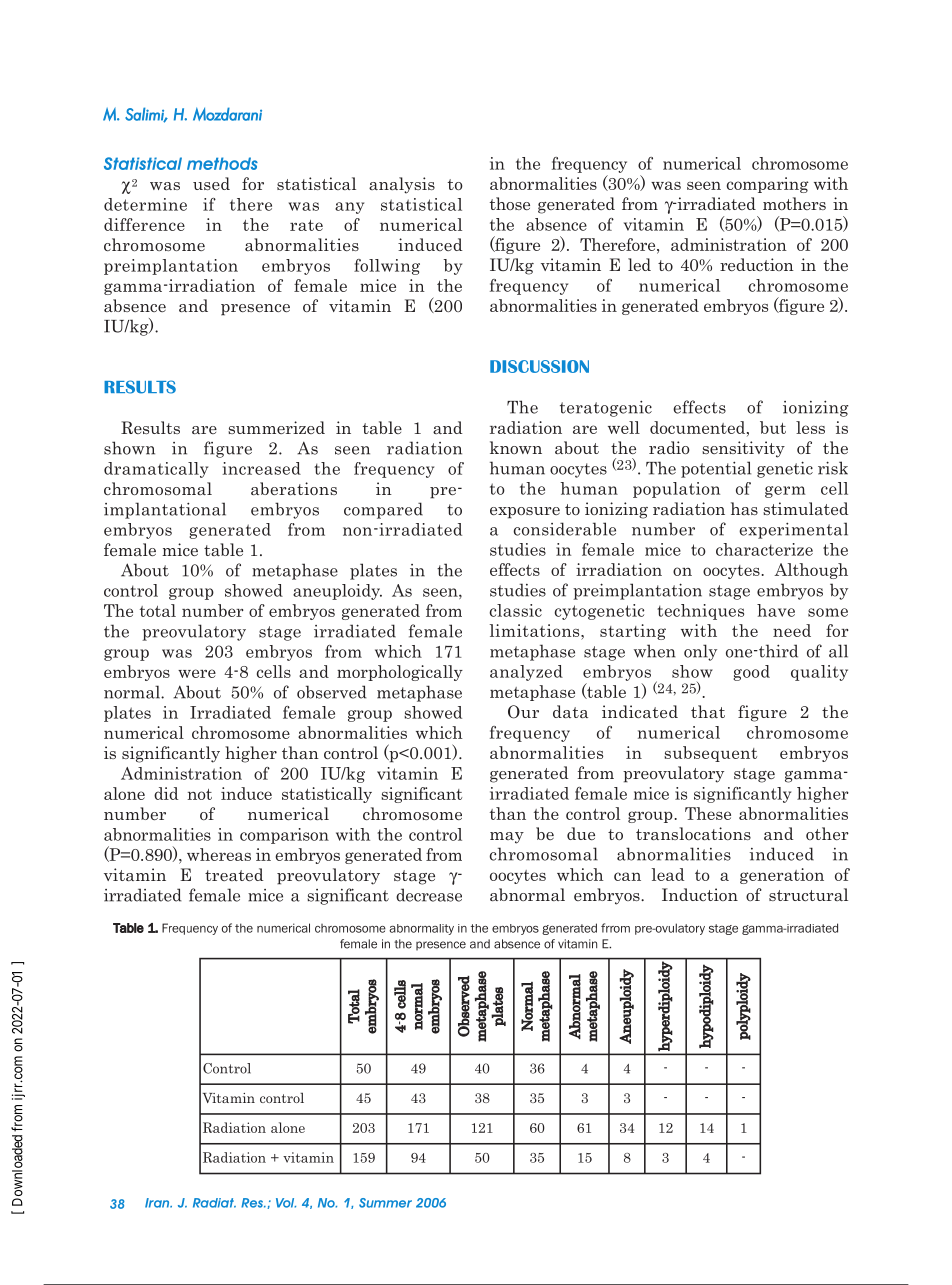 This page has width=952, height=1285. I want to click on may, so click(507, 838).
